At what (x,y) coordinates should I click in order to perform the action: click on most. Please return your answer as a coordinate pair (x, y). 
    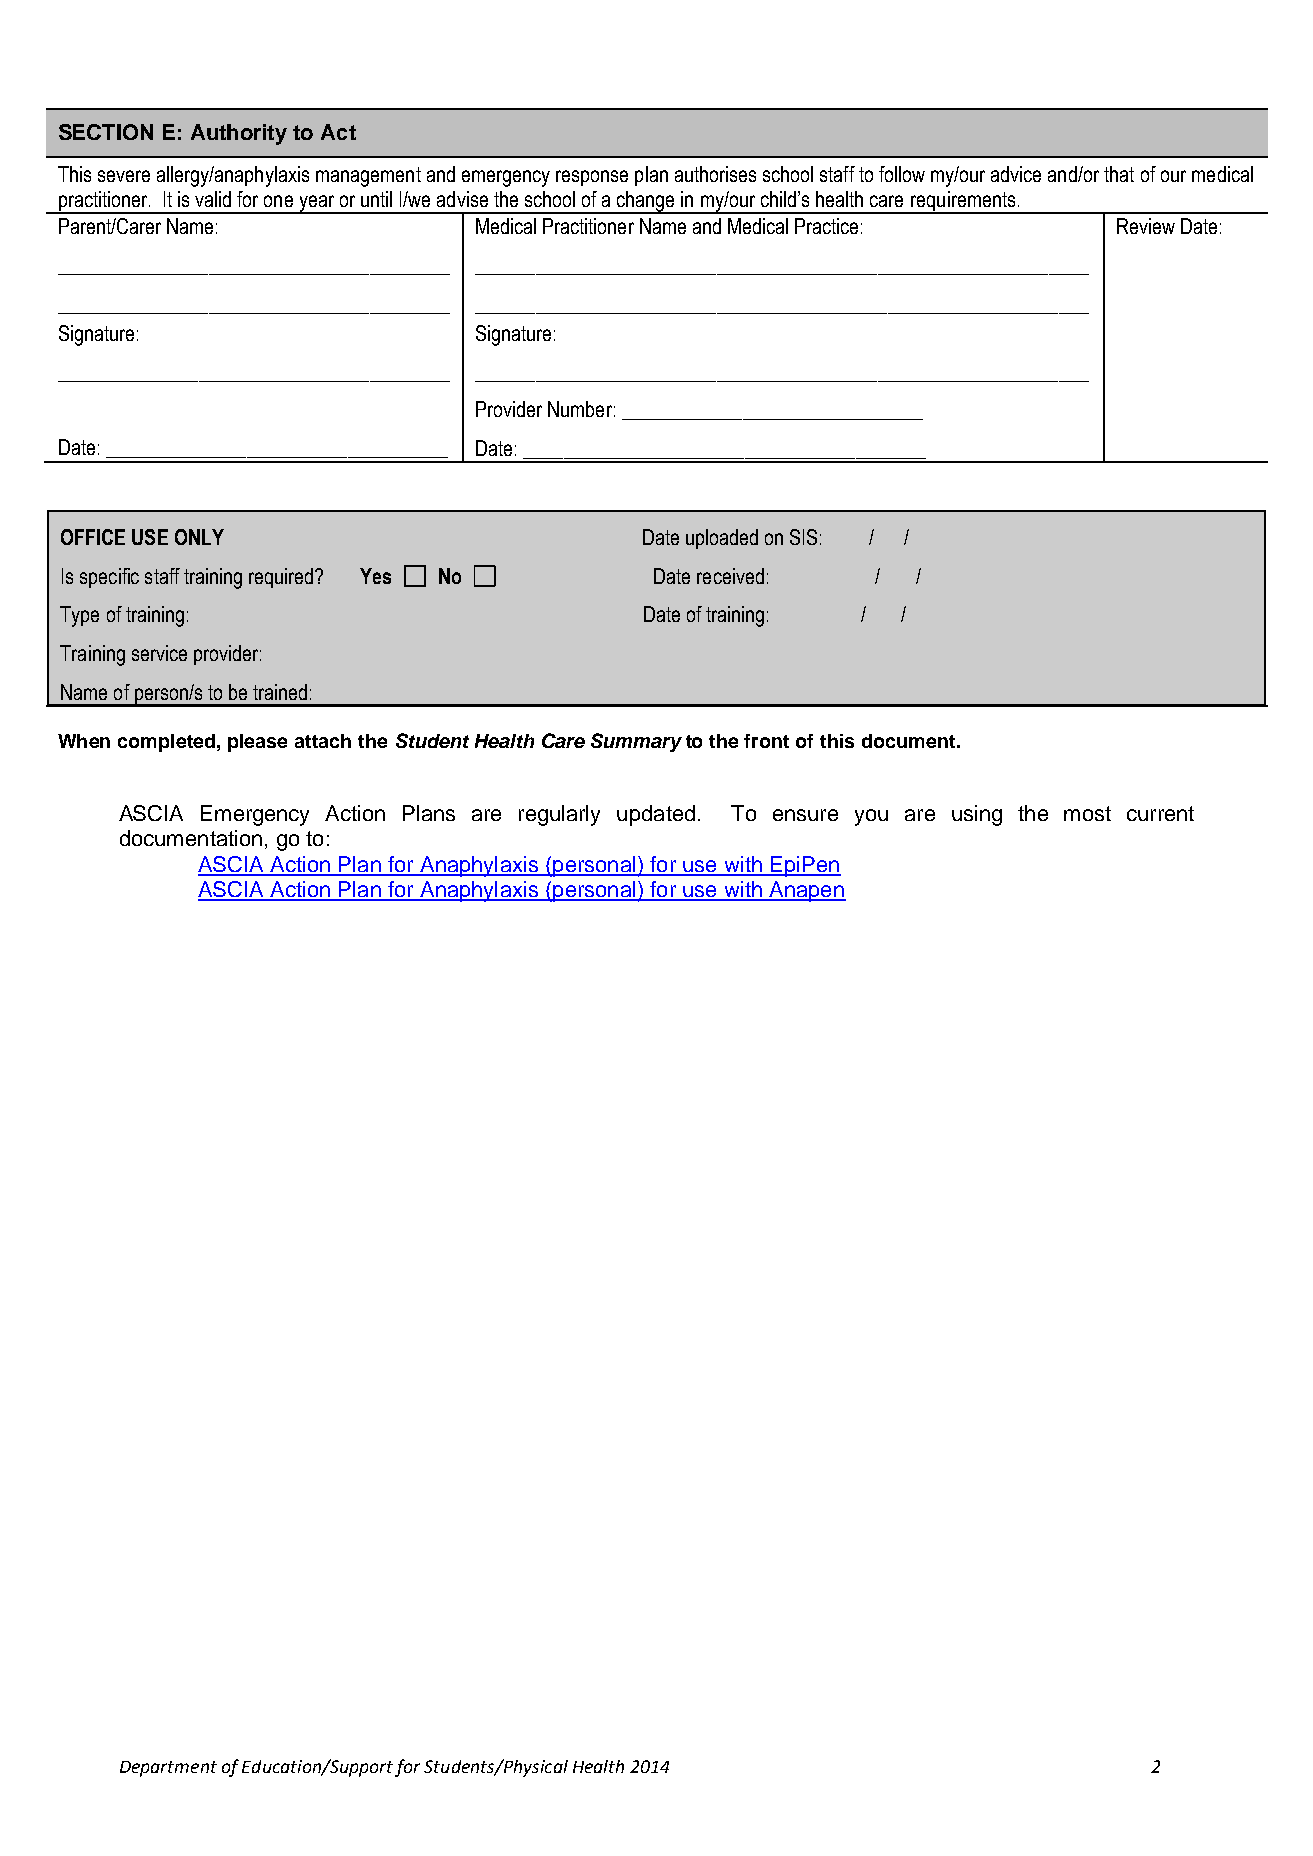
    Looking at the image, I should click on (1087, 813).
